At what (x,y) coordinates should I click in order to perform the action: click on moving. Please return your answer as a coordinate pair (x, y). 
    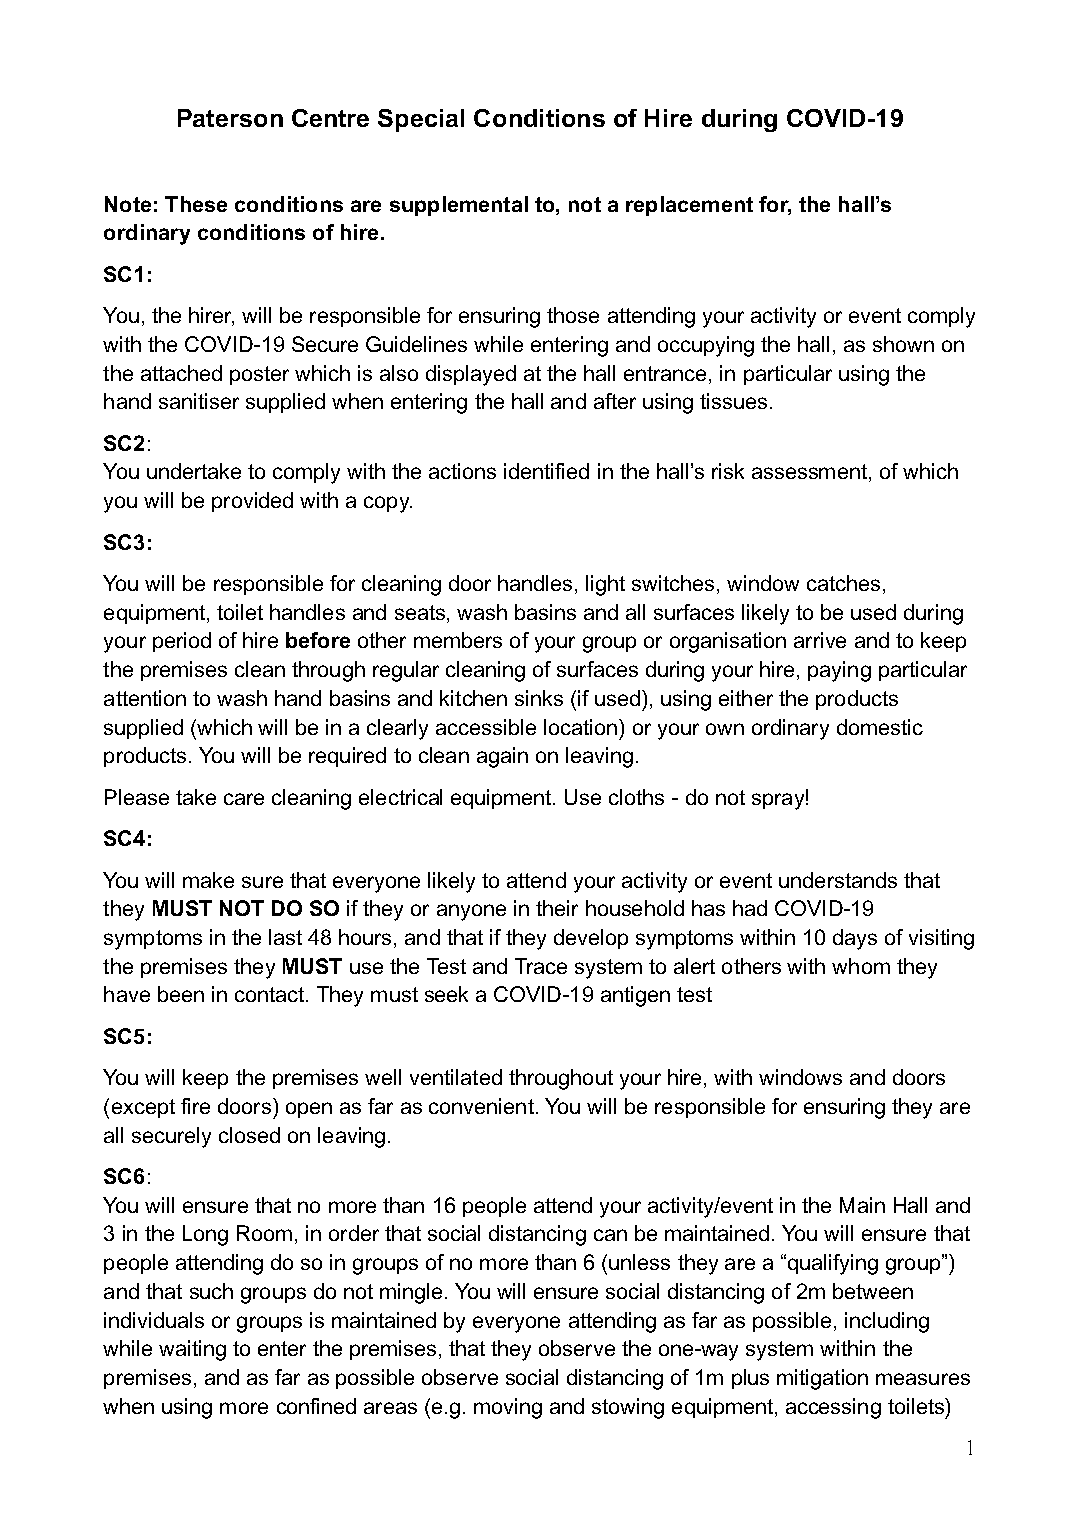
    Looking at the image, I should click on (508, 1408).
